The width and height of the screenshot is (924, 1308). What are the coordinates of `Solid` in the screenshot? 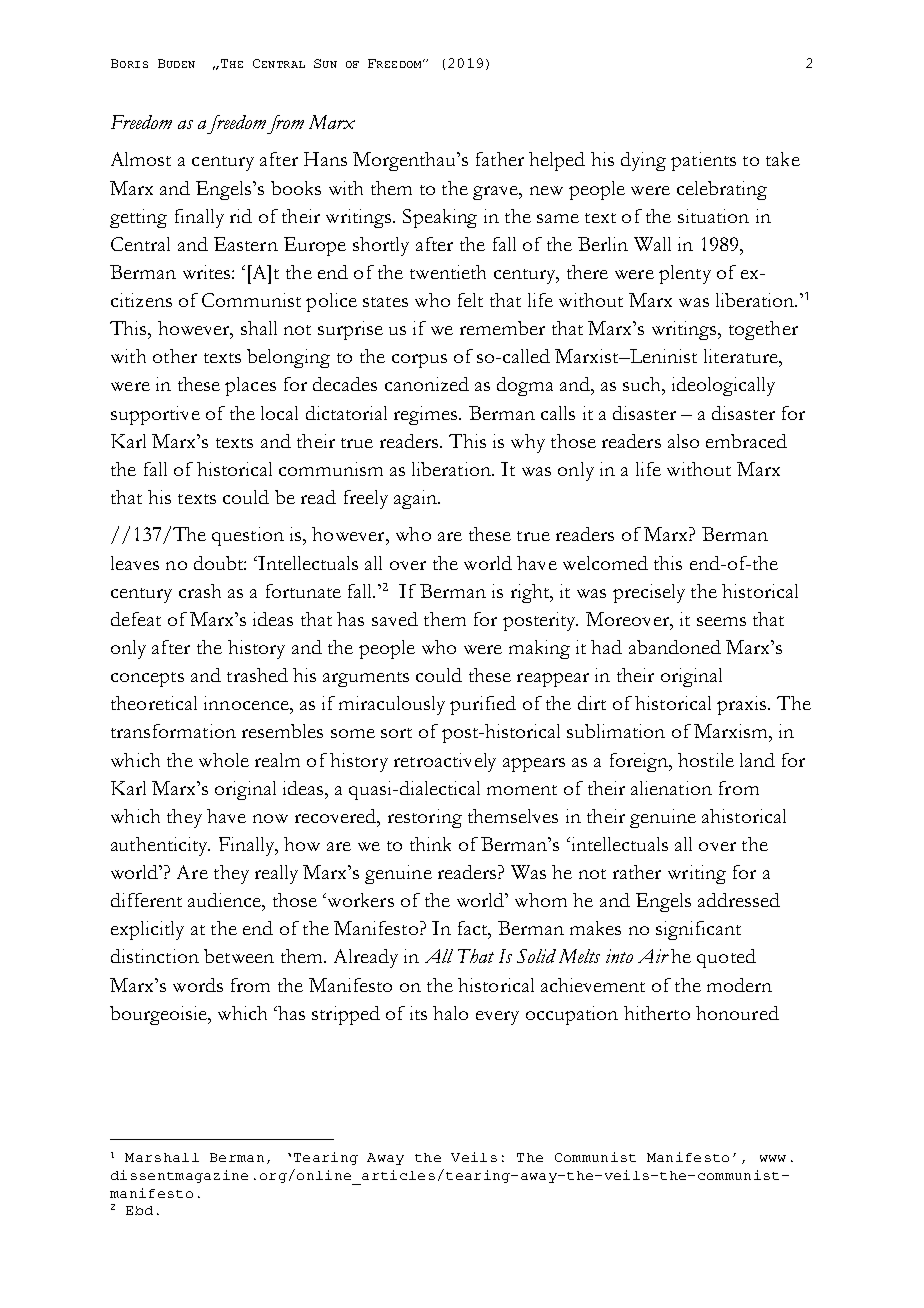 It's located at (536, 956).
